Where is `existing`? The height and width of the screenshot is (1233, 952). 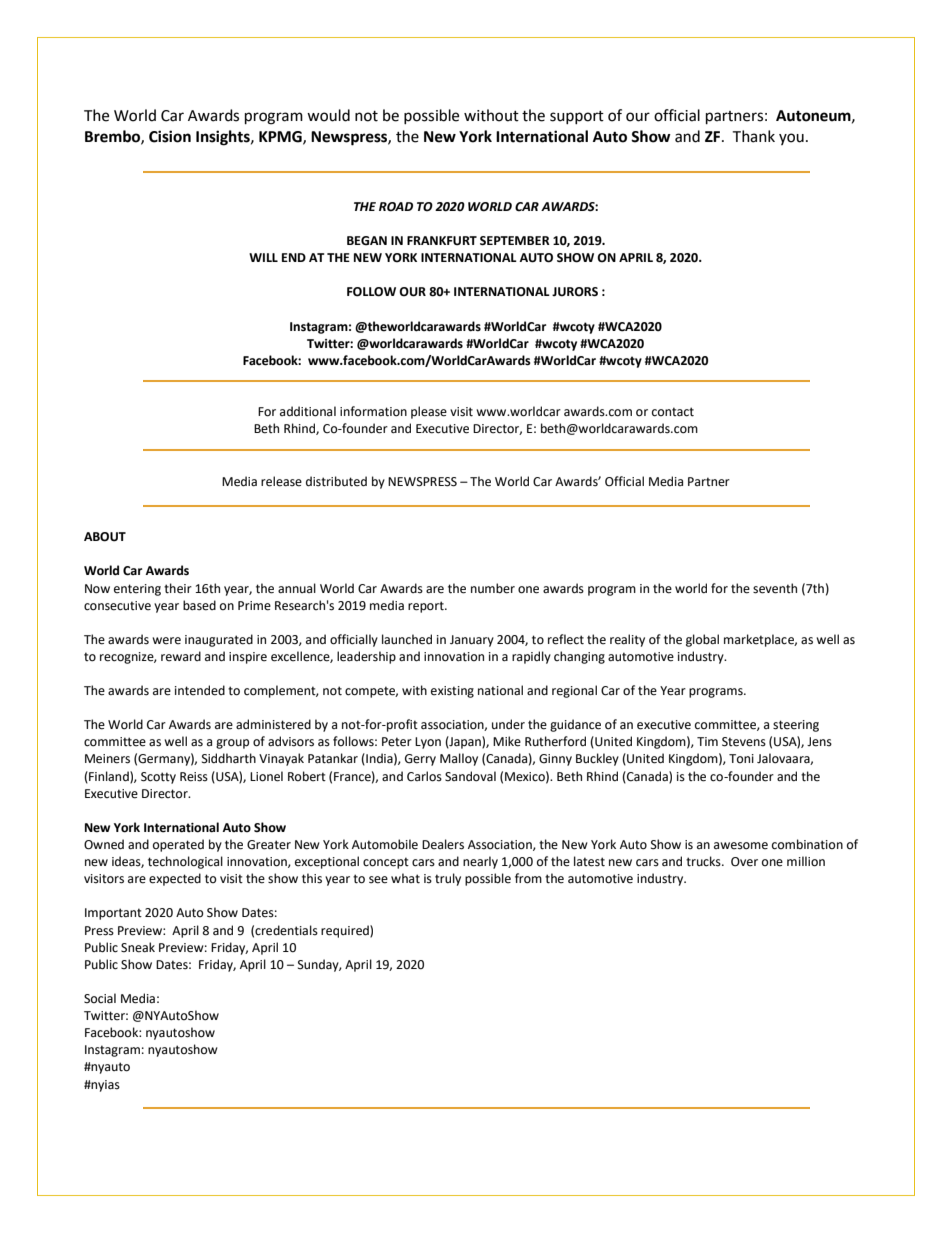
existing is located at coordinates (452, 692).
